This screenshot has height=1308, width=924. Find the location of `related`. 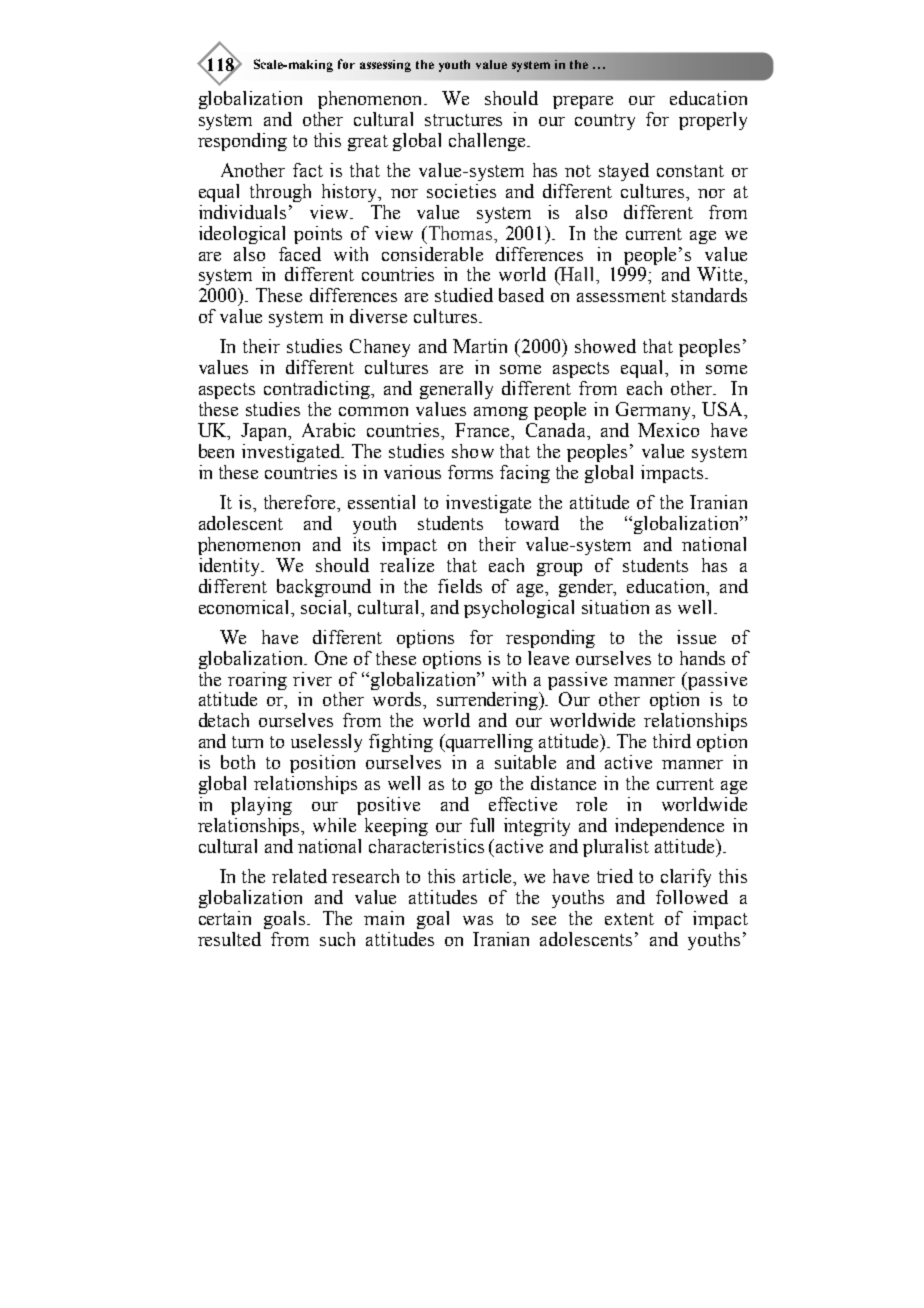

related is located at coordinates (299, 876).
